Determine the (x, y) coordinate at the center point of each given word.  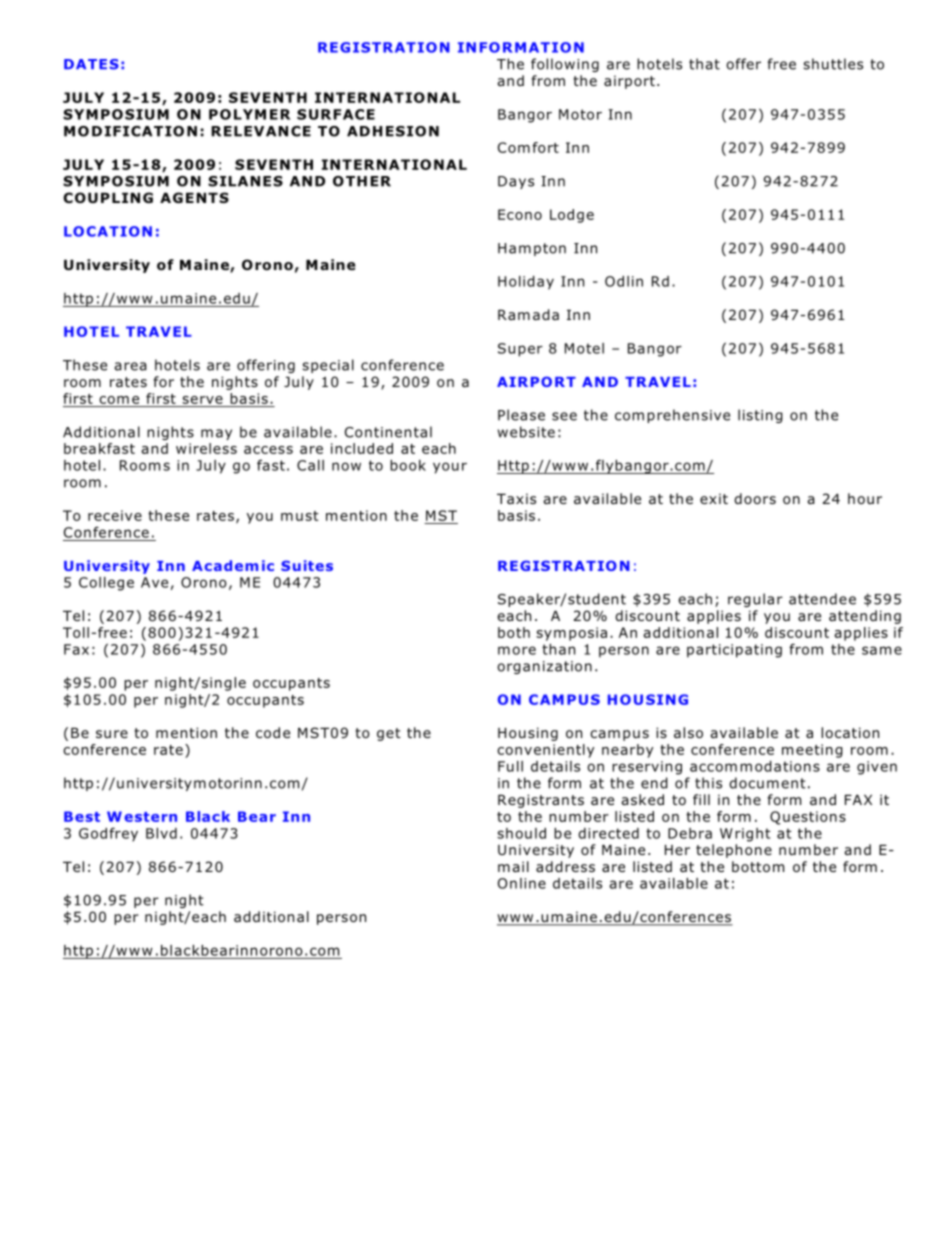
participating (734, 651)
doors (755, 498)
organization (544, 667)
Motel (584, 348)
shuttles (833, 64)
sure (112, 734)
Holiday (526, 283)
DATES (91, 64)
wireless (206, 448)
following (565, 65)
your (450, 468)
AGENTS (194, 197)
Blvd (161, 833)
